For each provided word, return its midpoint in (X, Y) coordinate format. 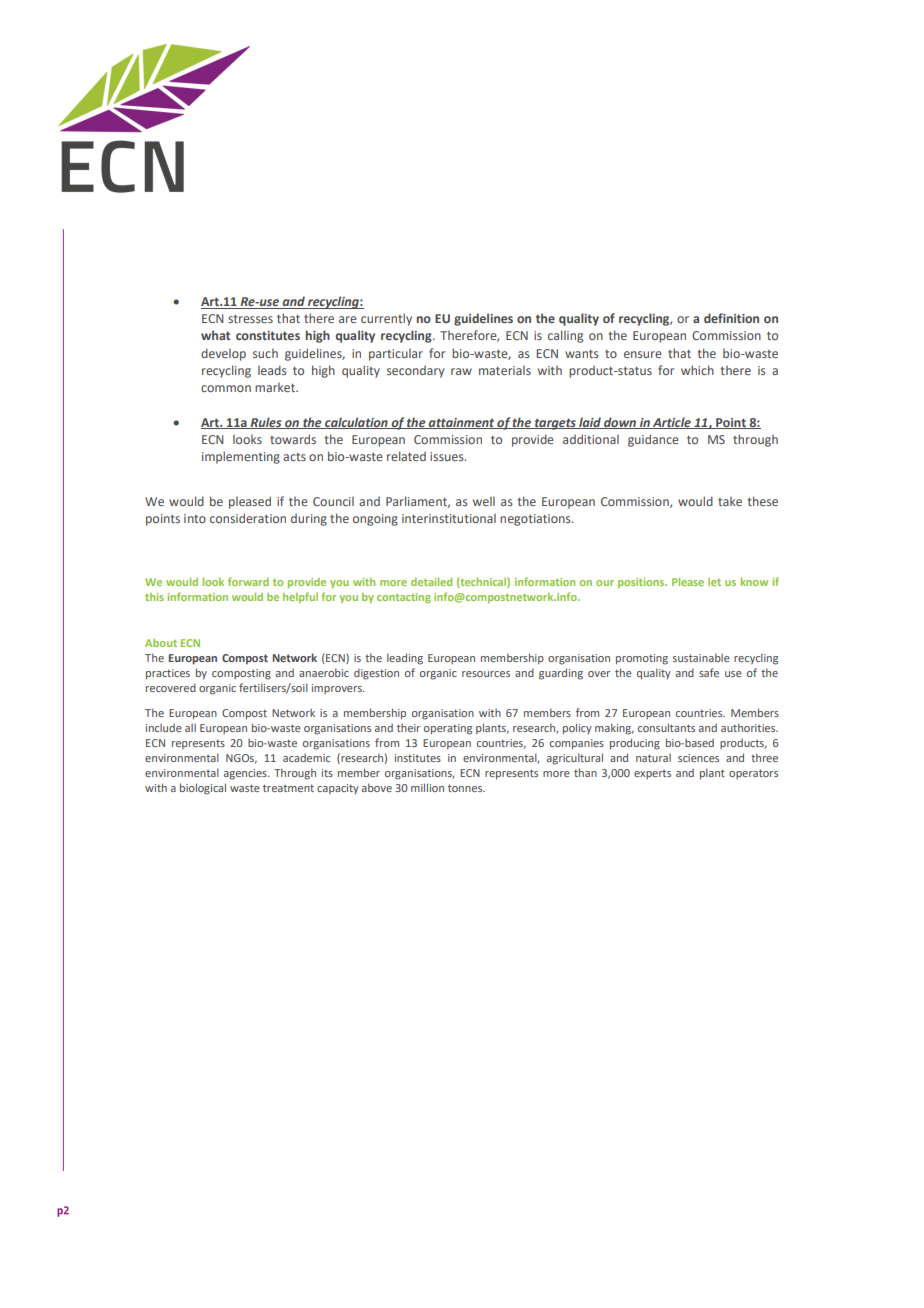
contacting (404, 598)
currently (386, 319)
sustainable (701, 657)
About (161, 643)
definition (731, 318)
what (215, 335)
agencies (246, 774)
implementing (241, 457)
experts (652, 774)
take (730, 501)
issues (448, 456)
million (427, 787)
